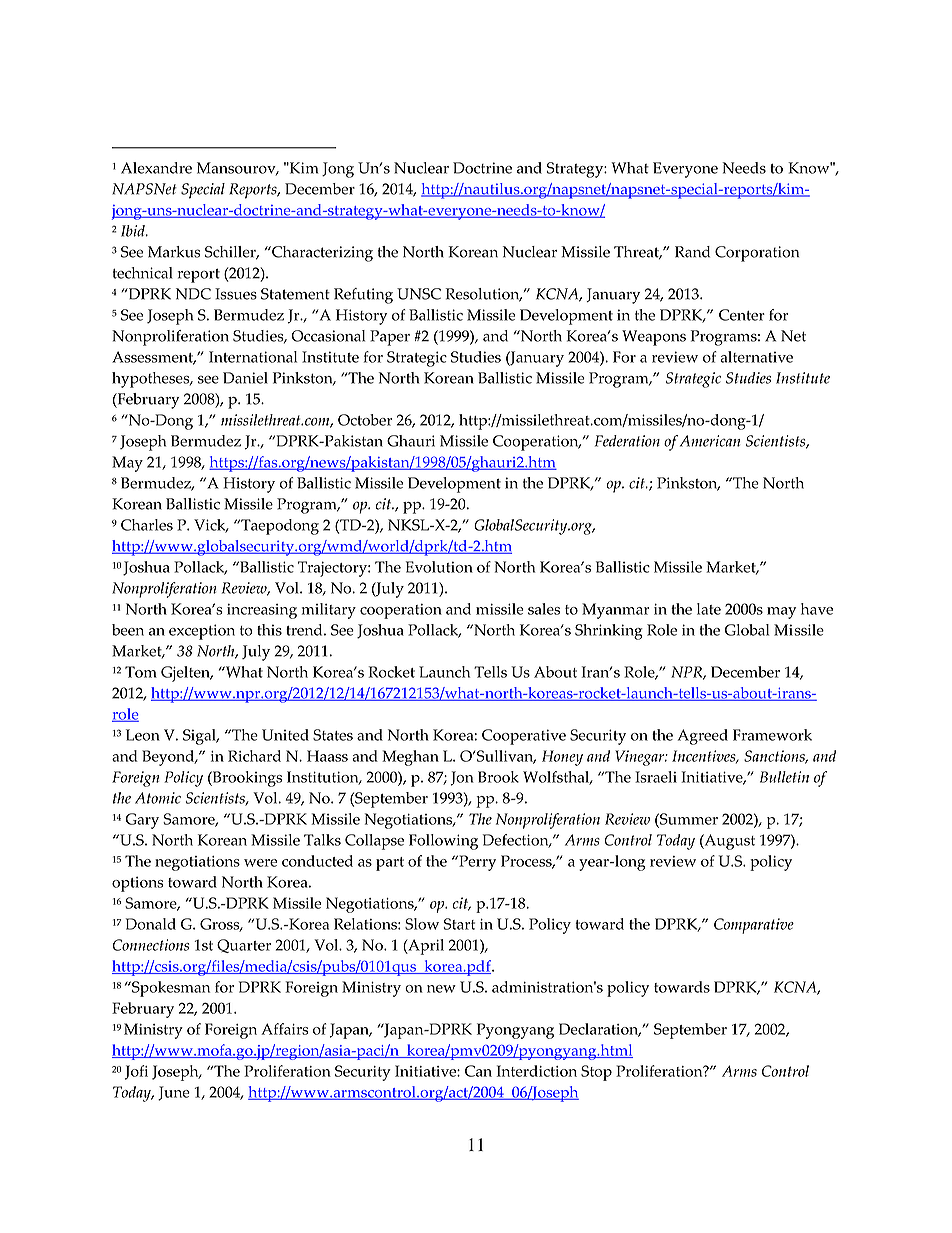  I want to click on late, so click(709, 609).
